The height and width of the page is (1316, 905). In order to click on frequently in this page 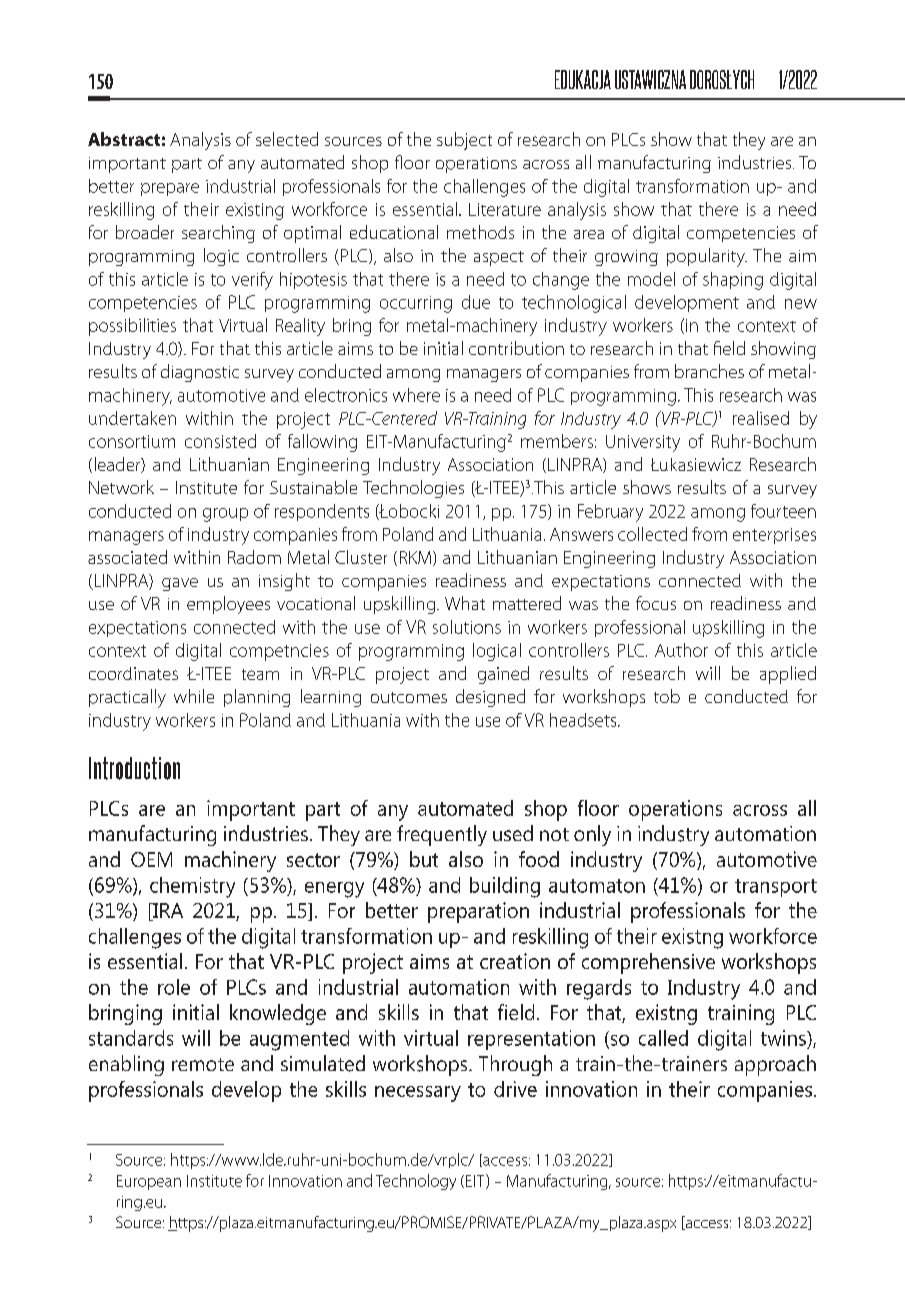, I will do `click(442, 835)`.
